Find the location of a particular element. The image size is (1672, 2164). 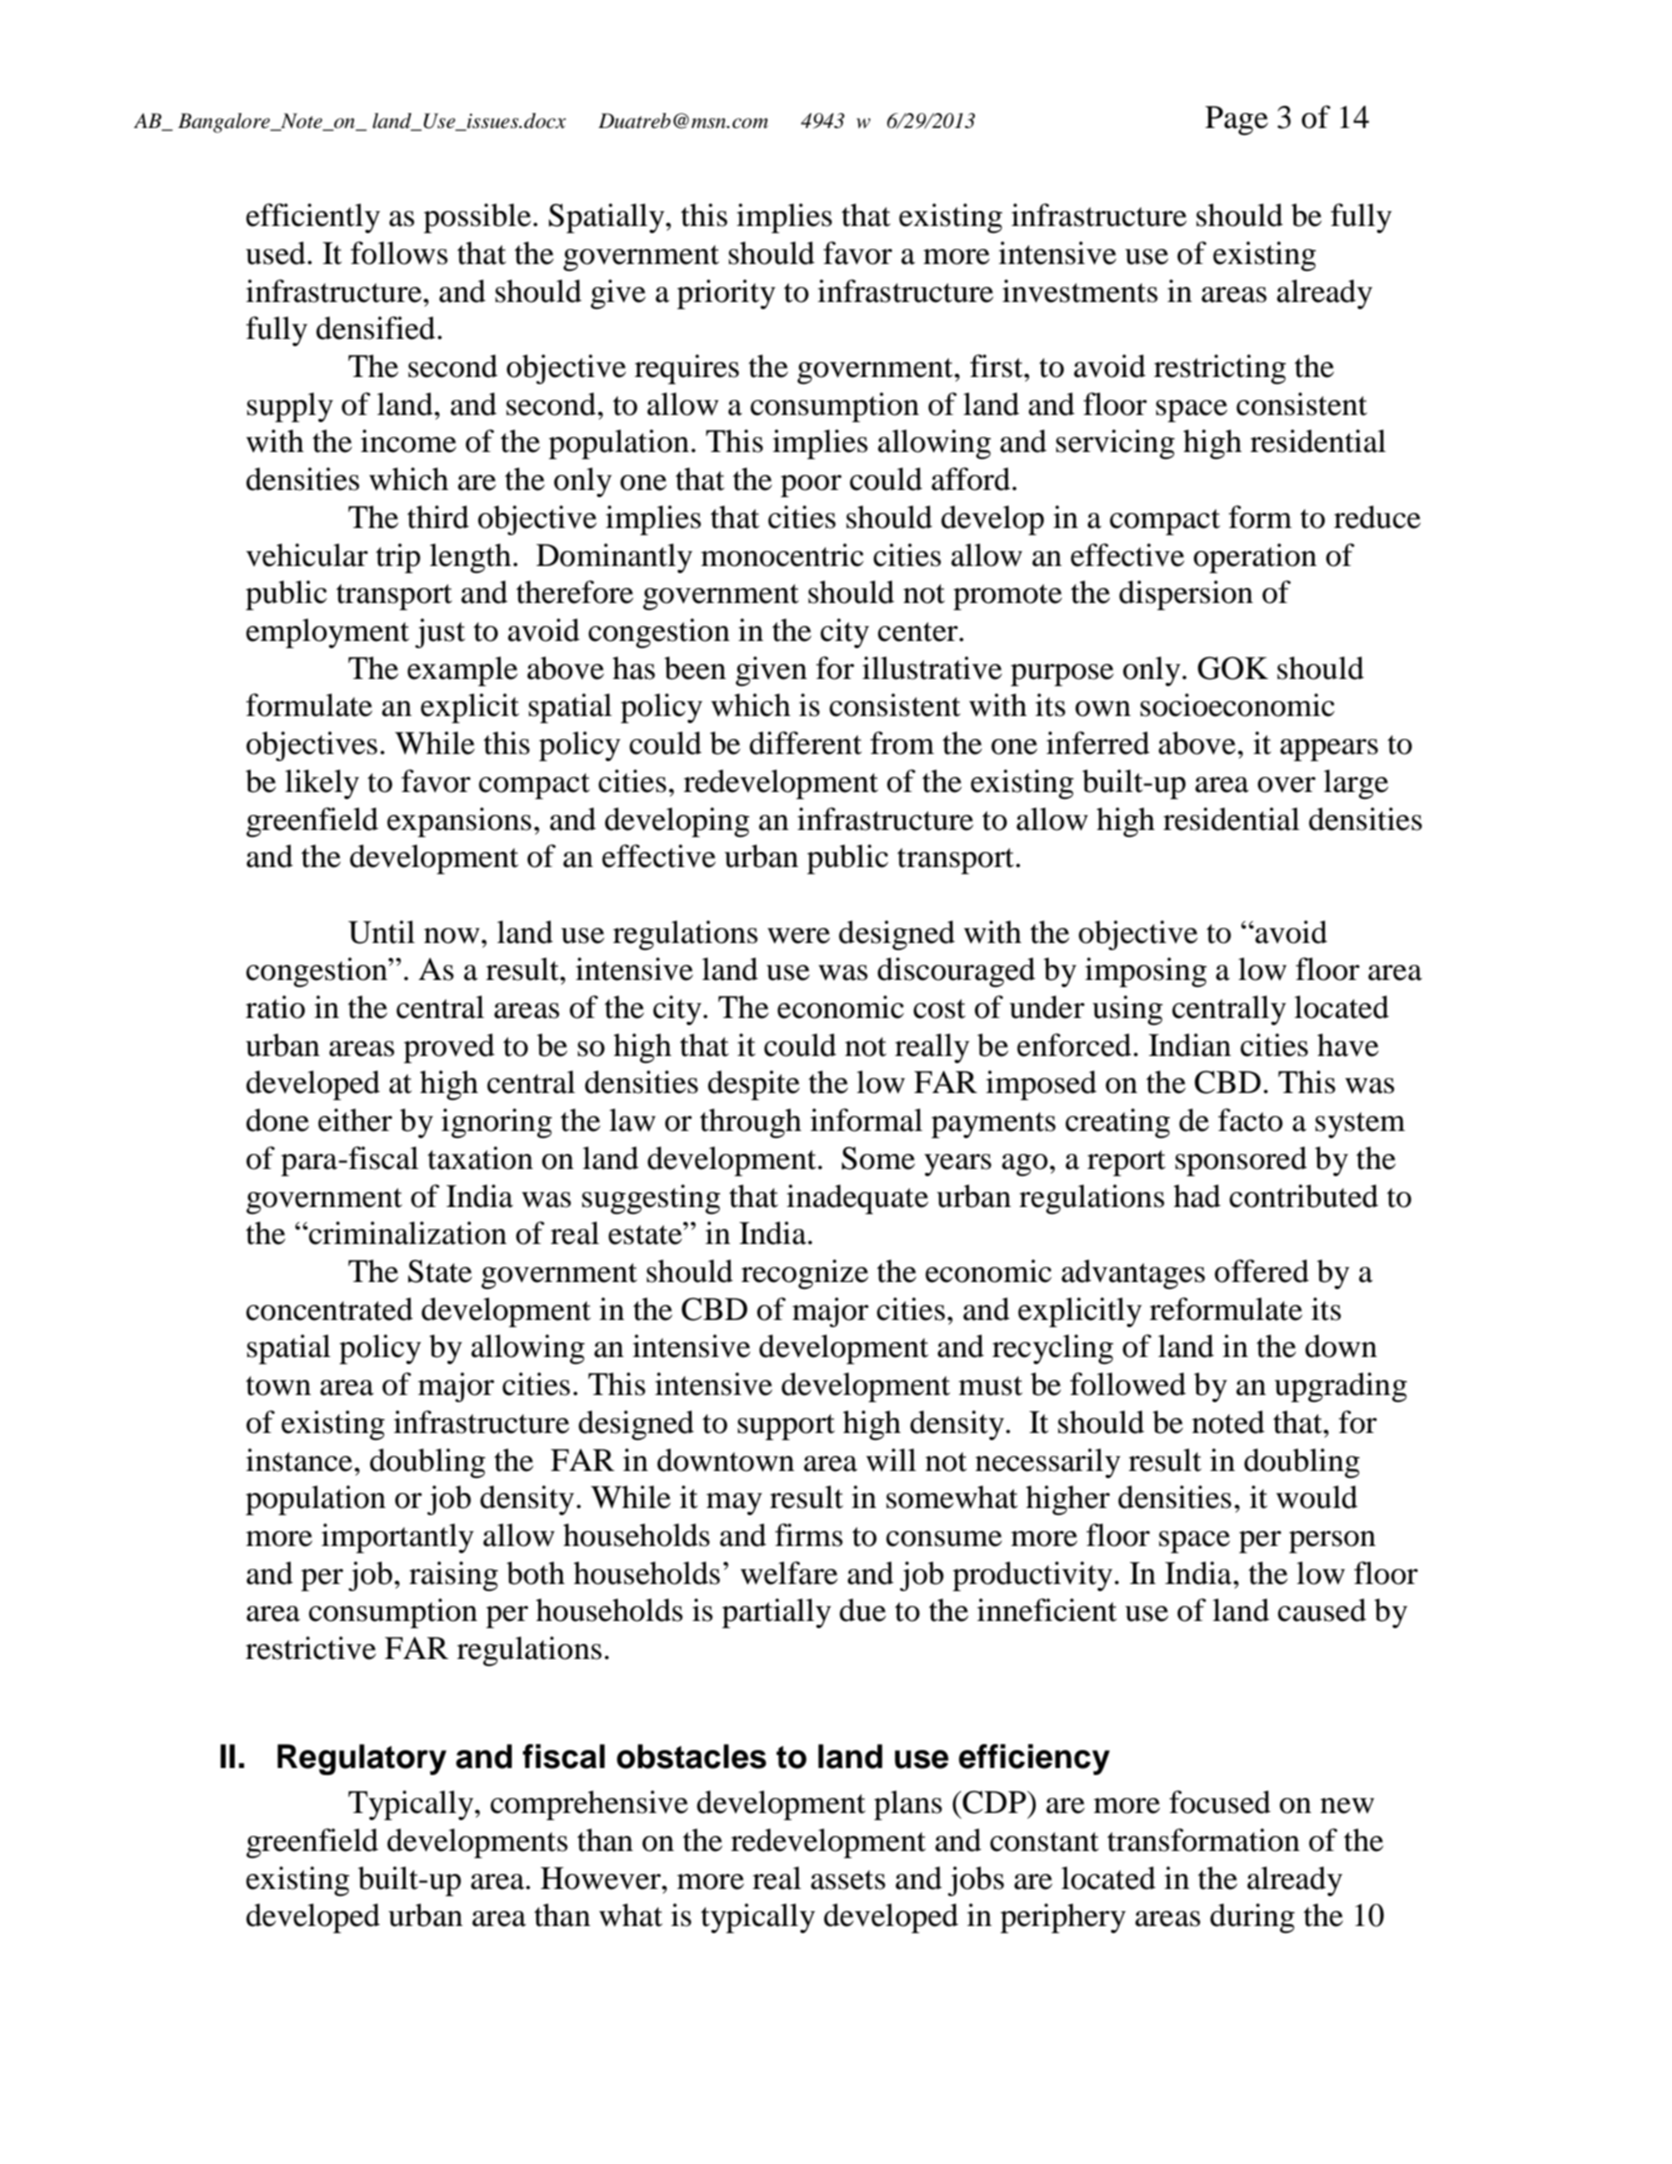

dispersion is located at coordinates (1186, 595).
